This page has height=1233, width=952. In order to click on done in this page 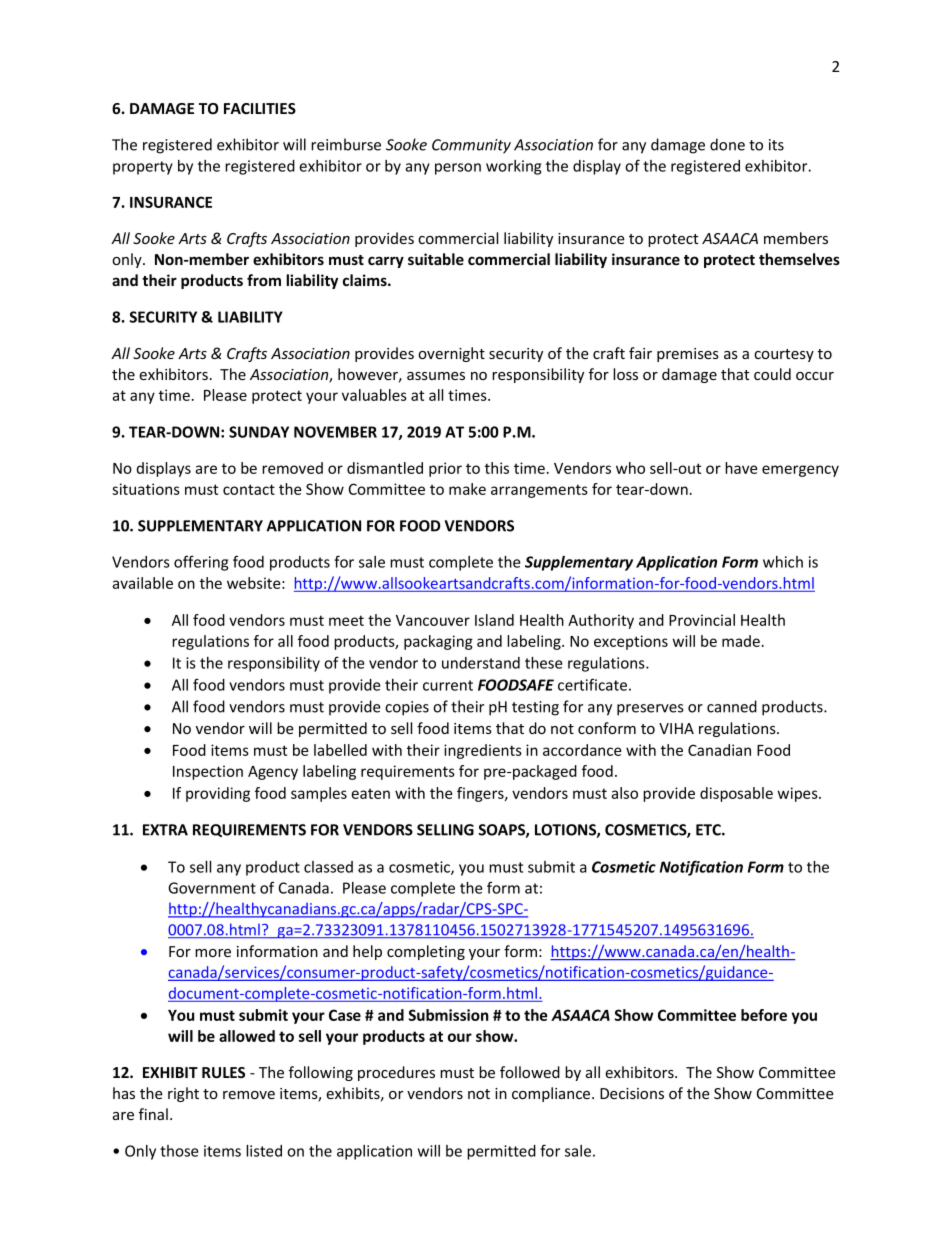, I will do `click(727, 144)`.
